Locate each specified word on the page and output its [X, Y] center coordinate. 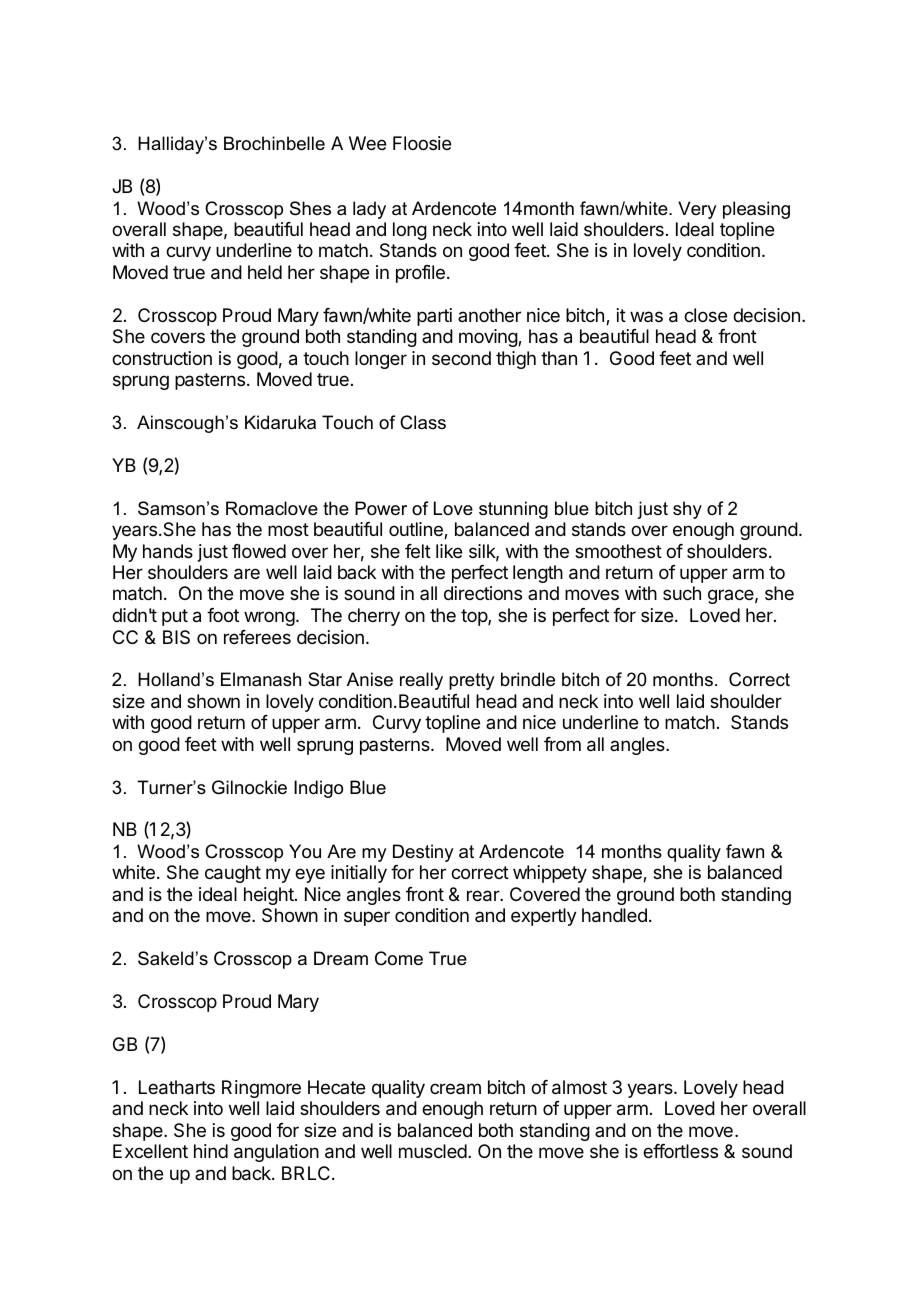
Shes [310, 208]
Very [697, 210]
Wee [367, 143]
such [682, 593]
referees [257, 637]
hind [211, 1151]
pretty [471, 681]
